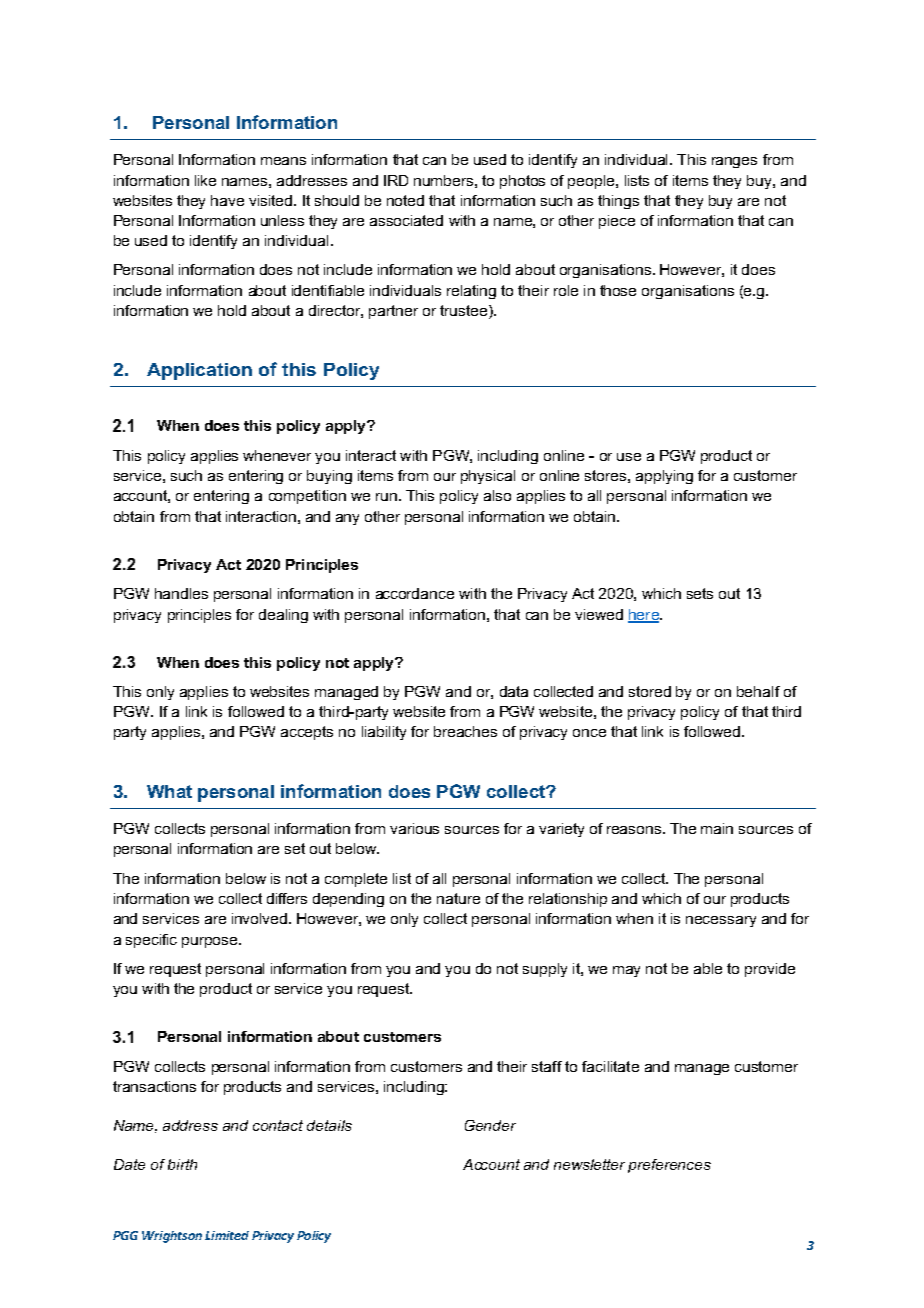  What do you see at coordinates (734, 162) in the screenshot?
I see `ranges` at bounding box center [734, 162].
